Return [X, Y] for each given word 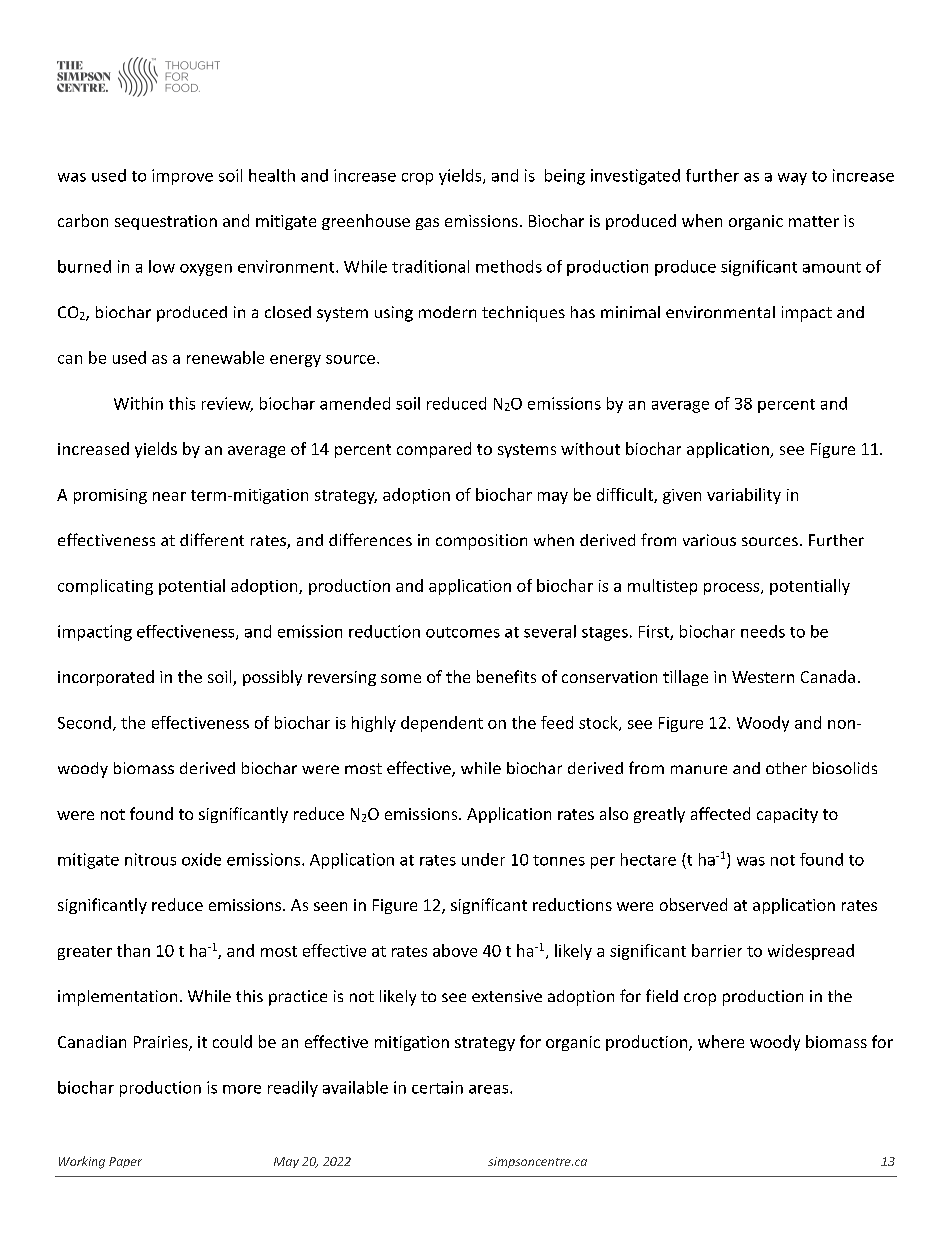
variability [744, 496]
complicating [105, 587]
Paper [125, 1162]
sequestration [166, 222]
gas [427, 224]
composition [481, 542]
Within [138, 403]
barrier [717, 950]
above [455, 950]
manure [699, 769]
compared [434, 450]
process [733, 589]
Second [84, 722]
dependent [442, 724]
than [133, 950]
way [792, 179]
